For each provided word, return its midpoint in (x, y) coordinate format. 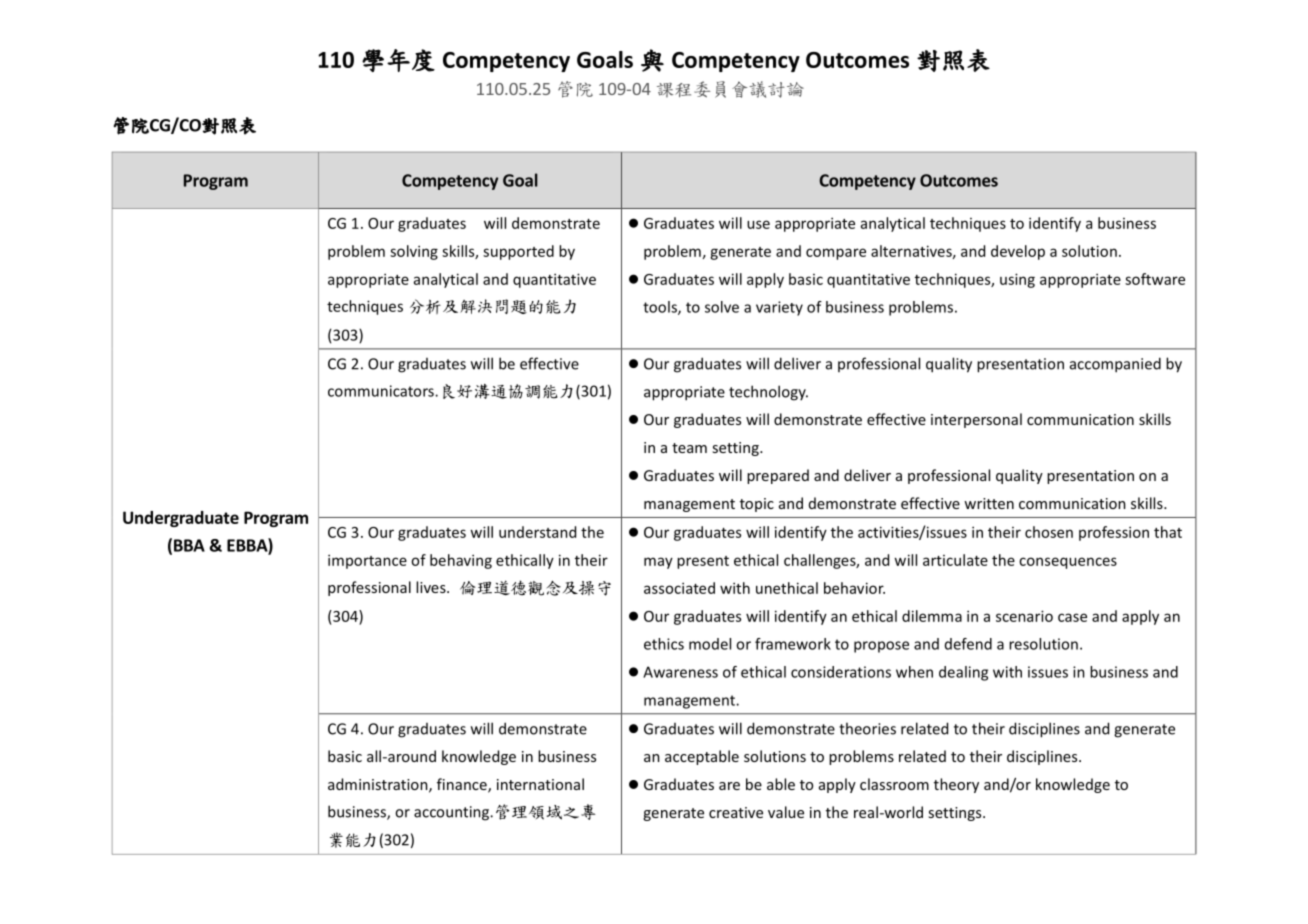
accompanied (1115, 365)
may (658, 563)
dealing (963, 673)
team (689, 448)
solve (722, 307)
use (758, 224)
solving (414, 252)
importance (367, 561)
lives (432, 587)
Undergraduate (181, 519)
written (989, 503)
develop (1018, 252)
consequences (1068, 563)
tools (661, 308)
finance (463, 785)
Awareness (680, 672)
